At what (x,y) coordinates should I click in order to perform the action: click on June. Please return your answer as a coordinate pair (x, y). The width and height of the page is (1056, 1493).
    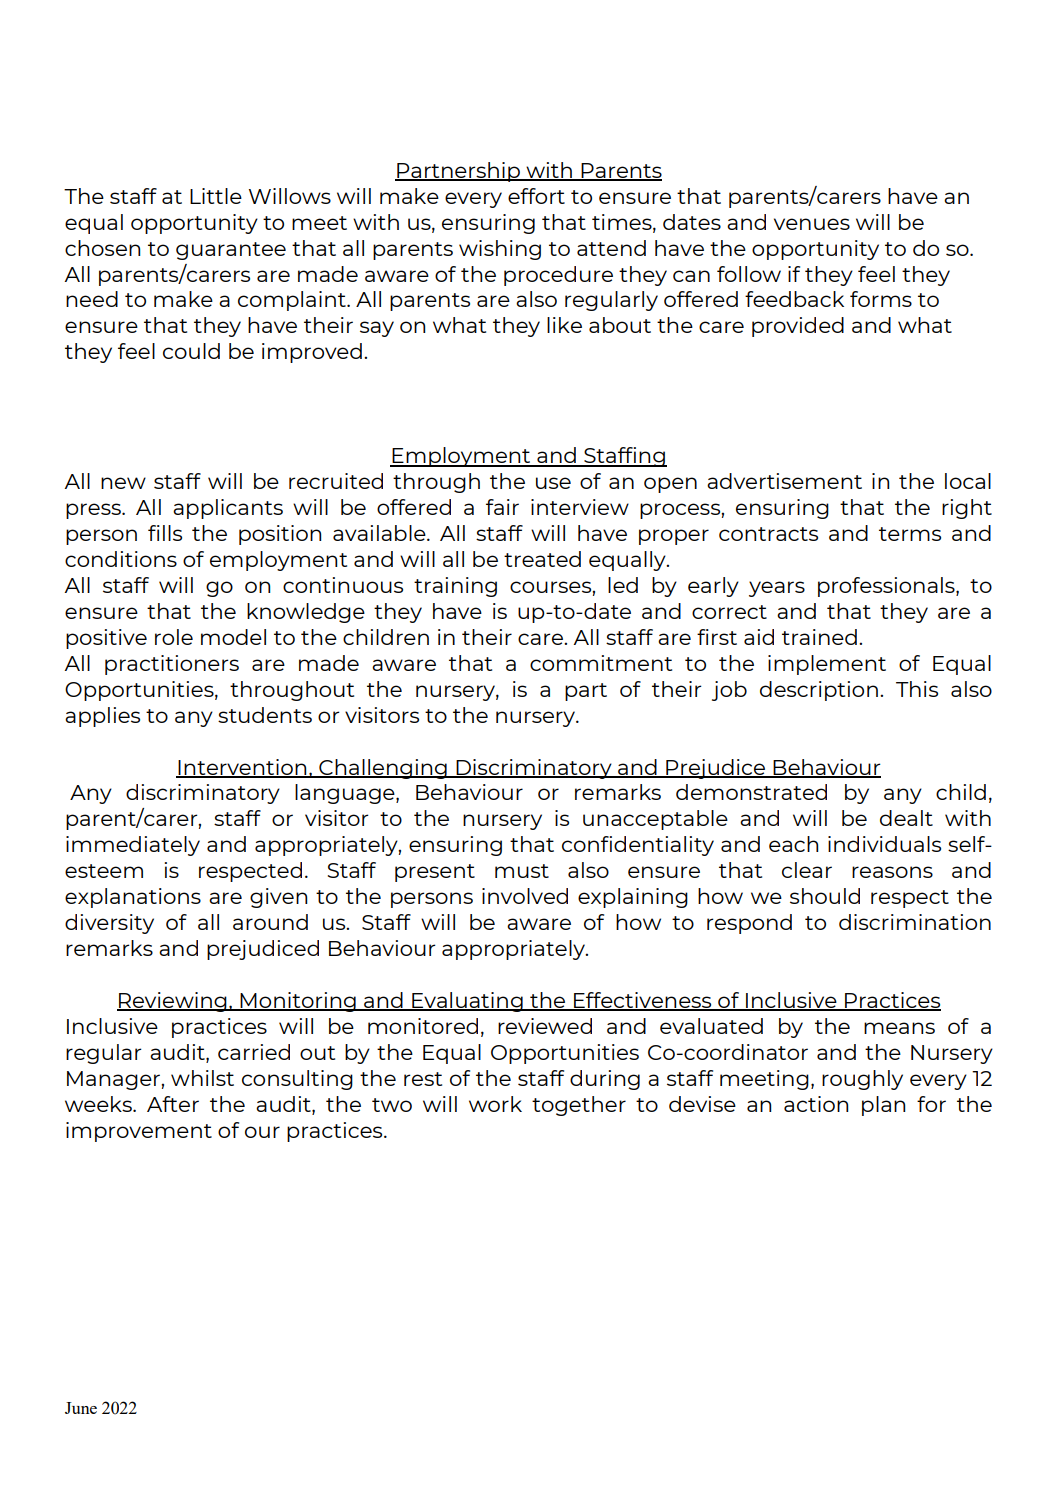
    Looking at the image, I should click on (81, 1408).
